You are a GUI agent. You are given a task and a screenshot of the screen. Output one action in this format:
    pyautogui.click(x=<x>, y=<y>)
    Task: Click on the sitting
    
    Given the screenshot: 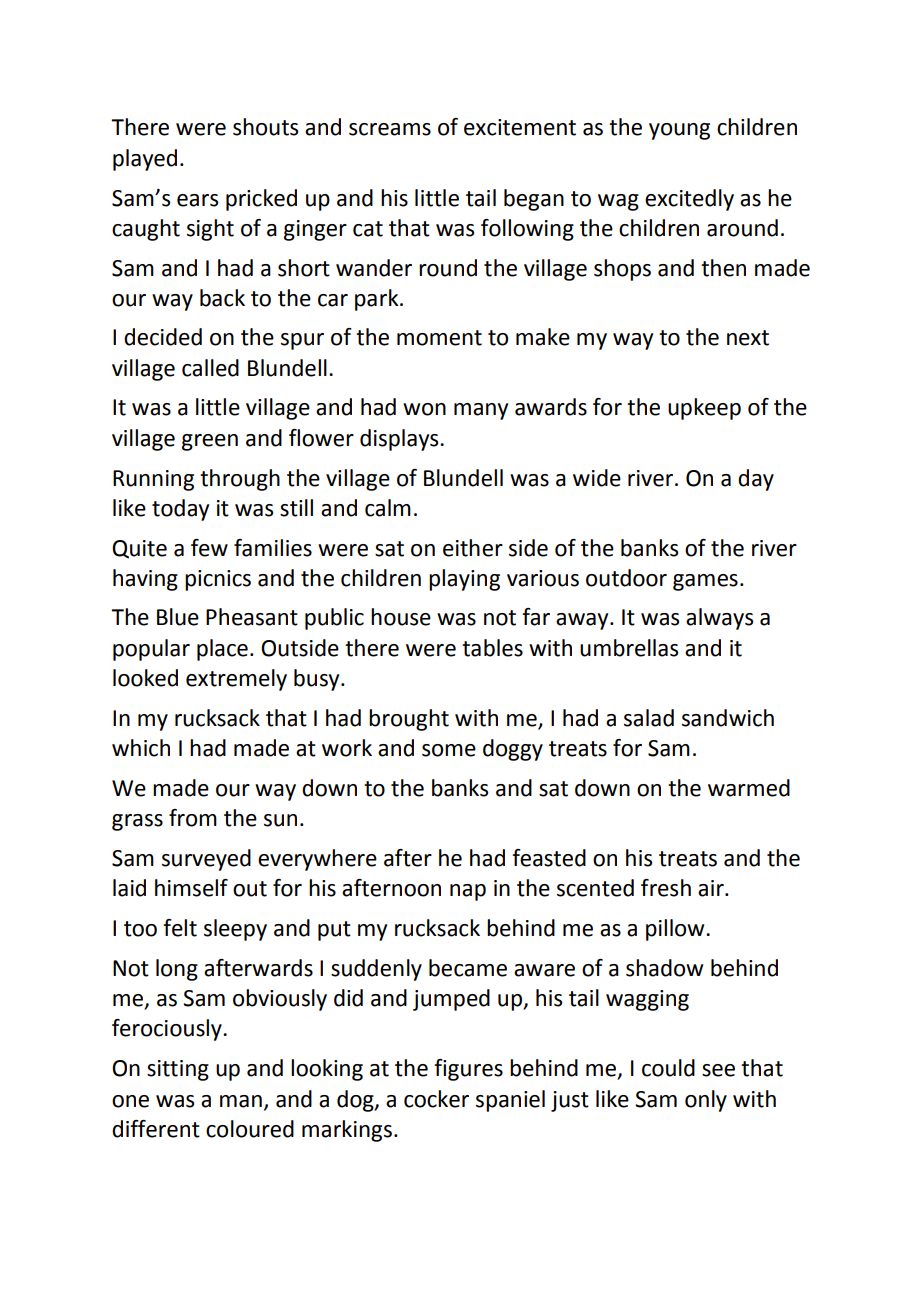 What is the action you would take?
    pyautogui.click(x=178, y=1070)
